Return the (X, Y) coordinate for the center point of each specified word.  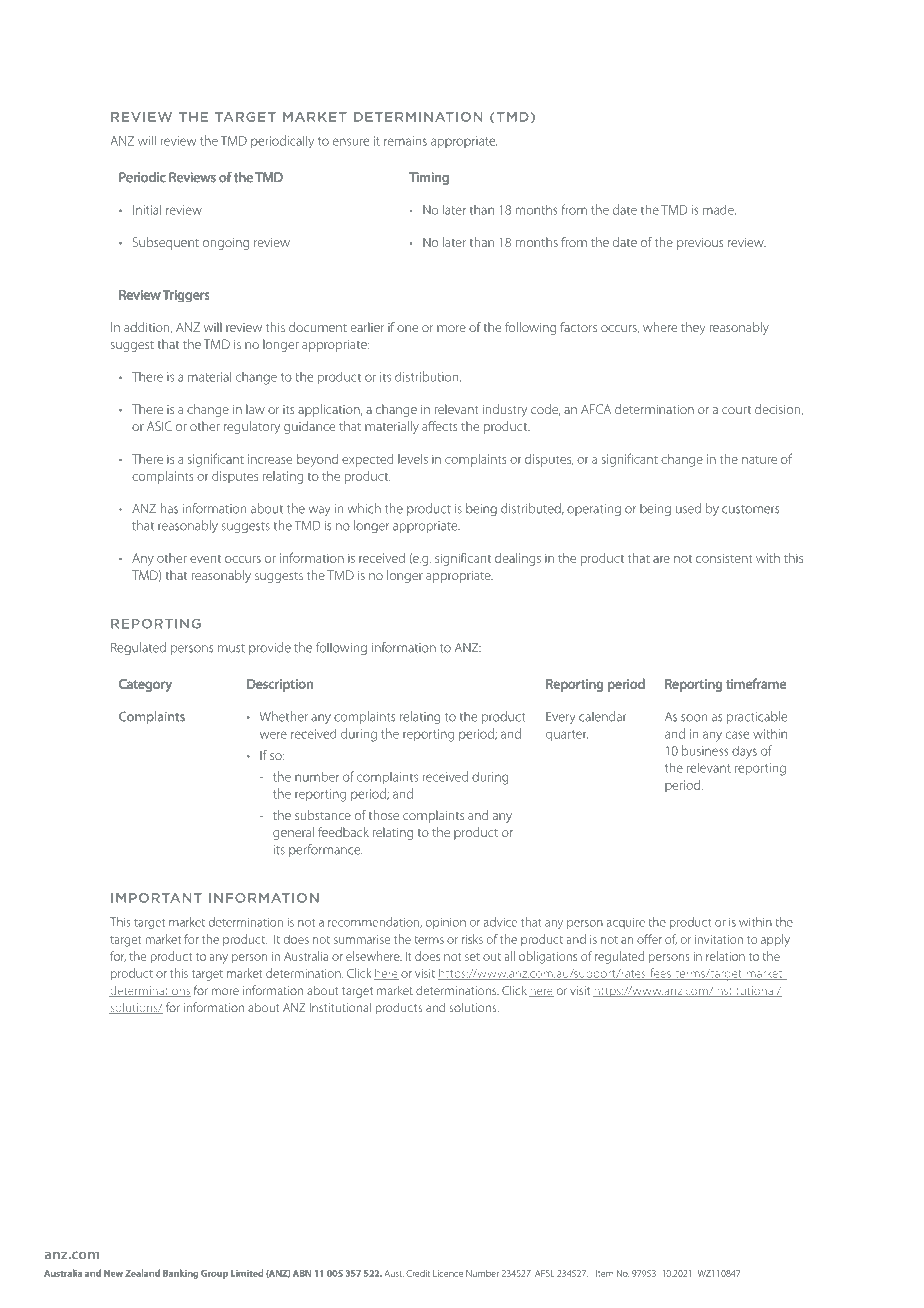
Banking (180, 1274)
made (719, 210)
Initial (147, 209)
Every (560, 718)
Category (145, 685)
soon (694, 718)
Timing (429, 178)
